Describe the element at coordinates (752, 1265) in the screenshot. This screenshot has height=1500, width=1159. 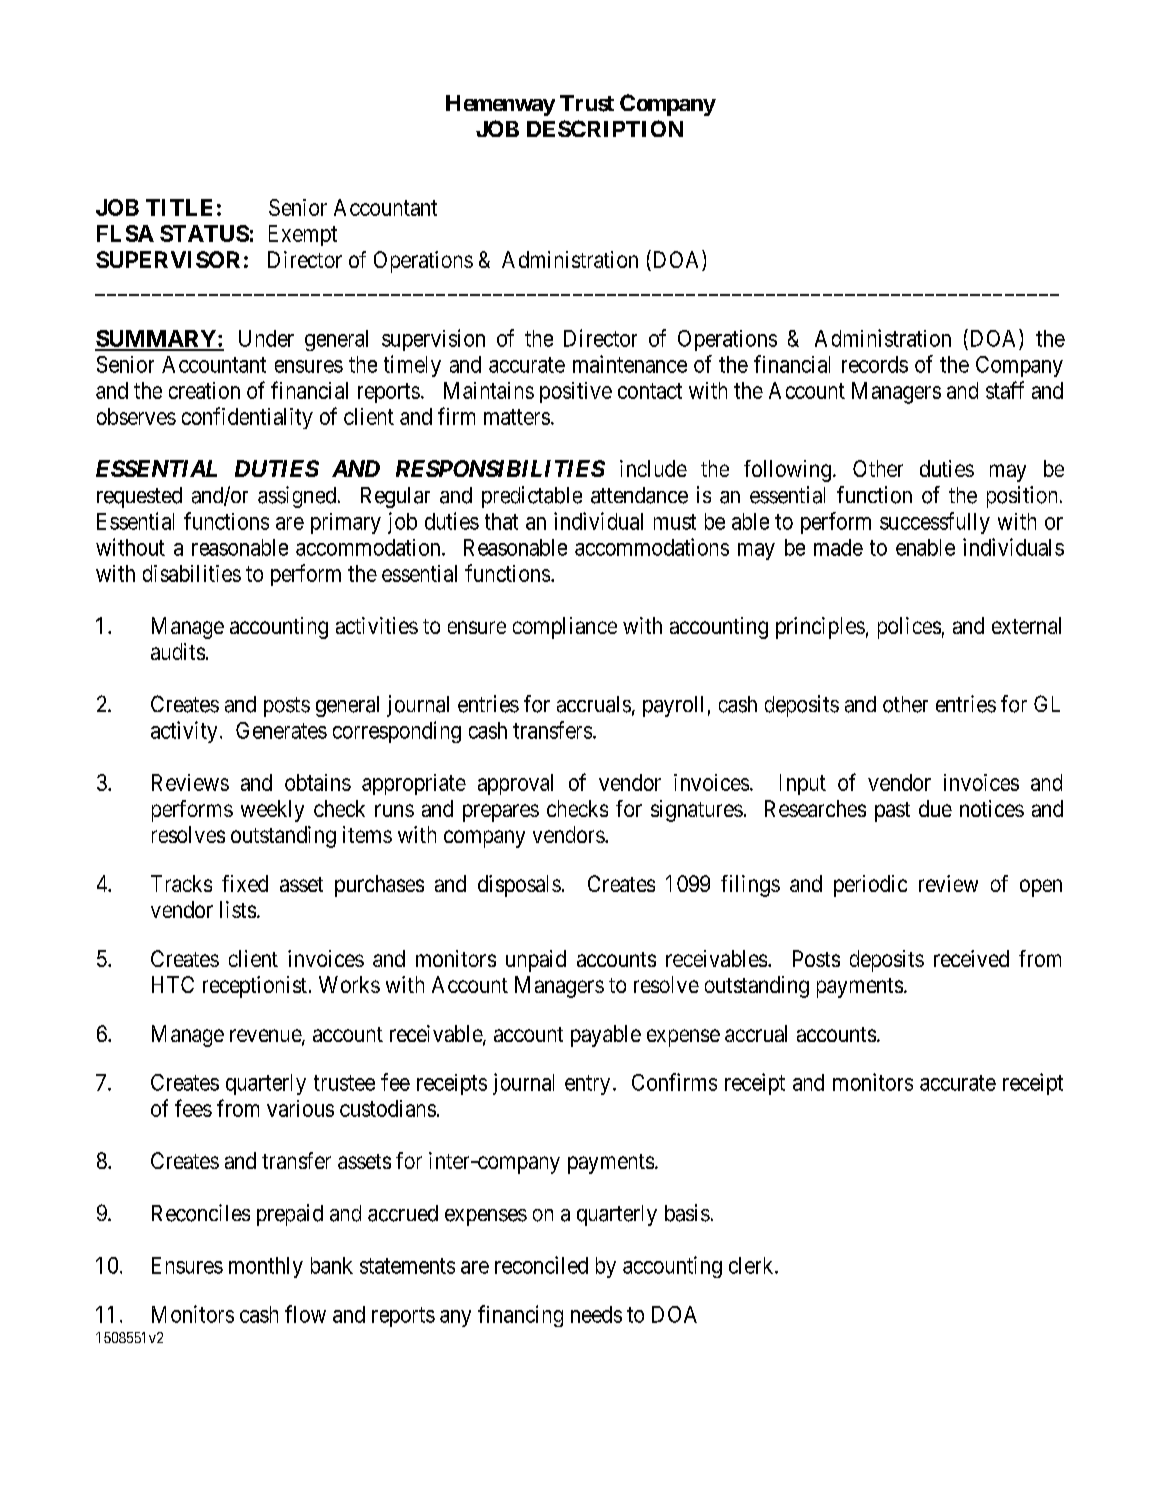
I see `clerk` at that location.
